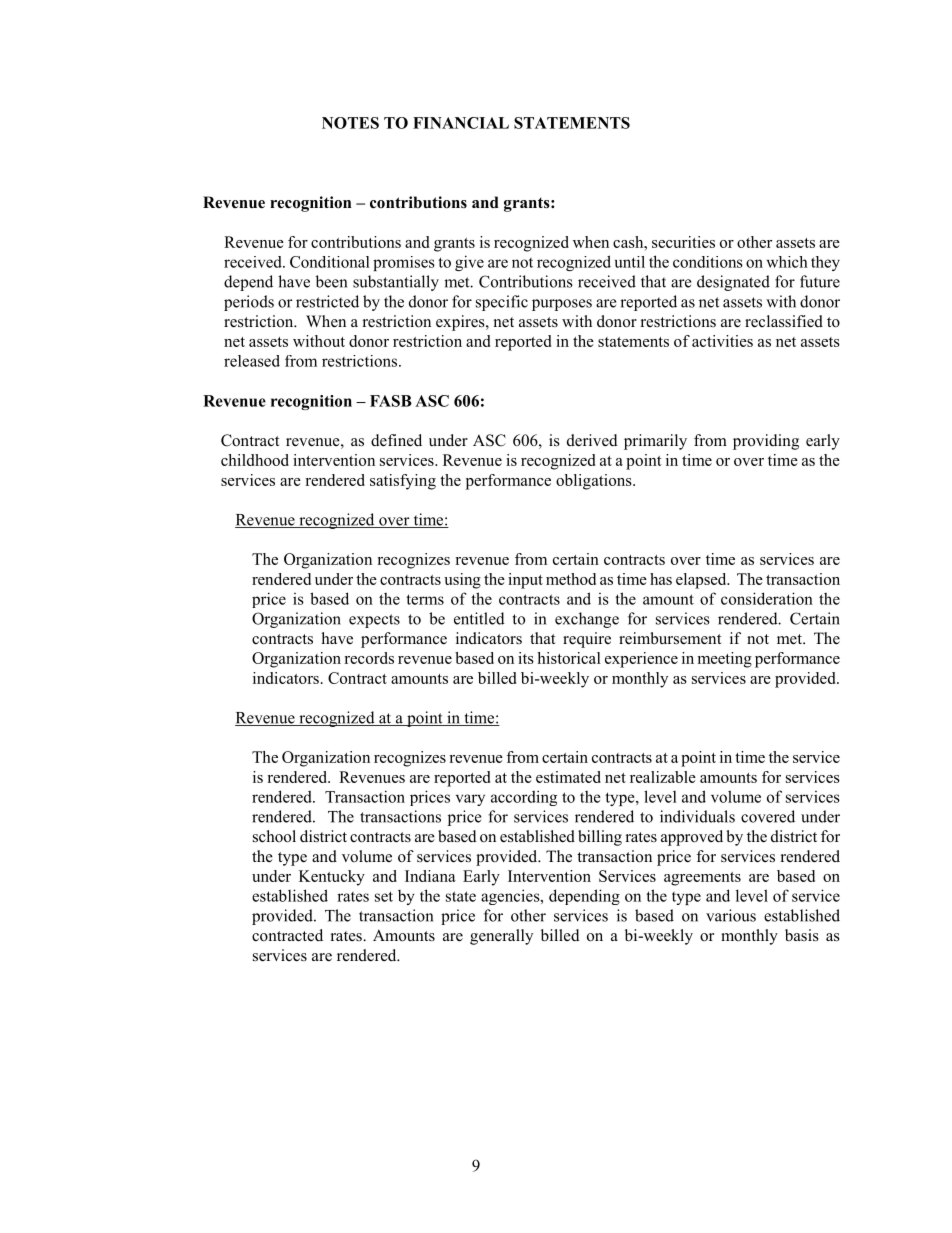 The image size is (952, 1233). I want to click on meeting, so click(725, 660).
